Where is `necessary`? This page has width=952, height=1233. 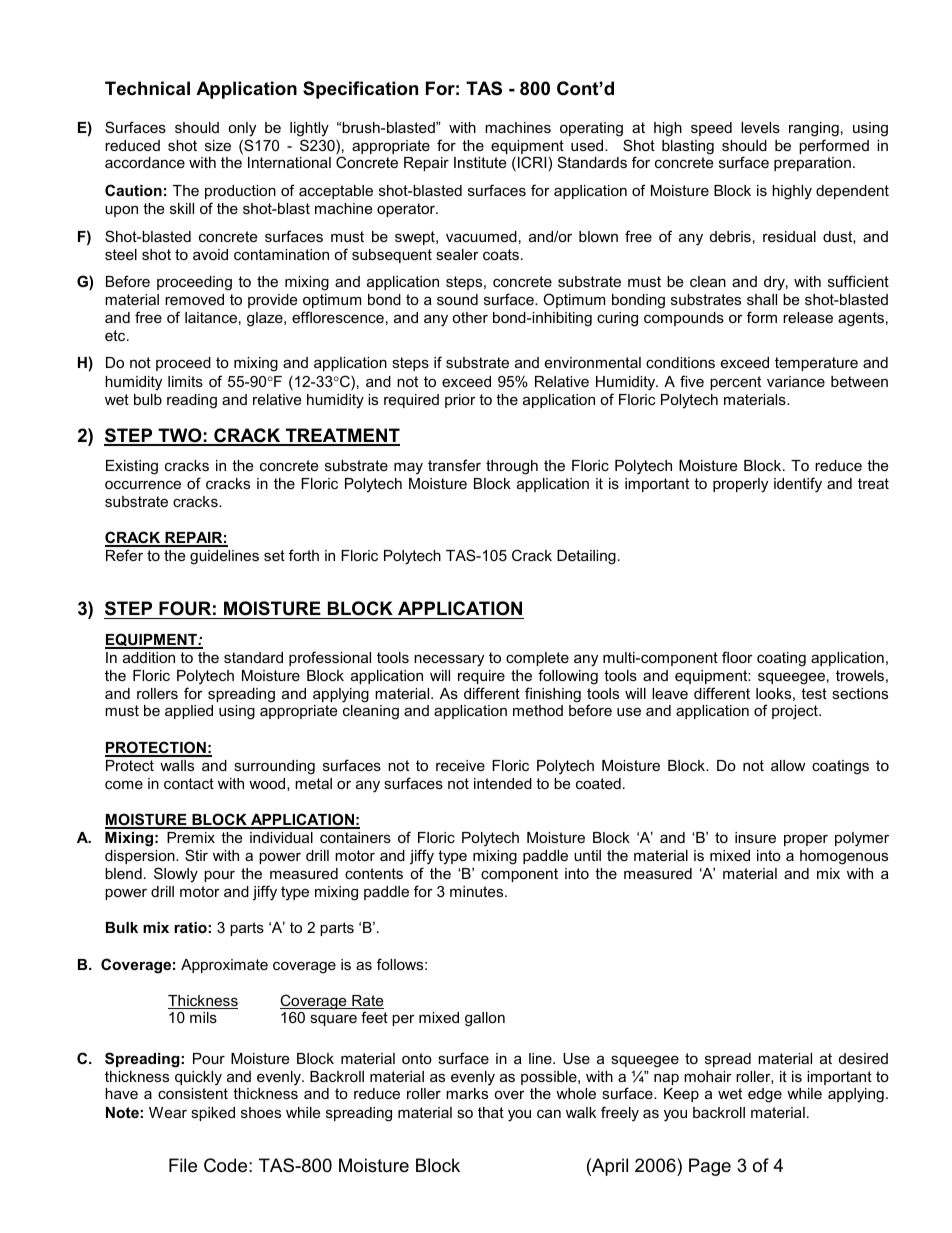 necessary is located at coordinates (449, 660).
